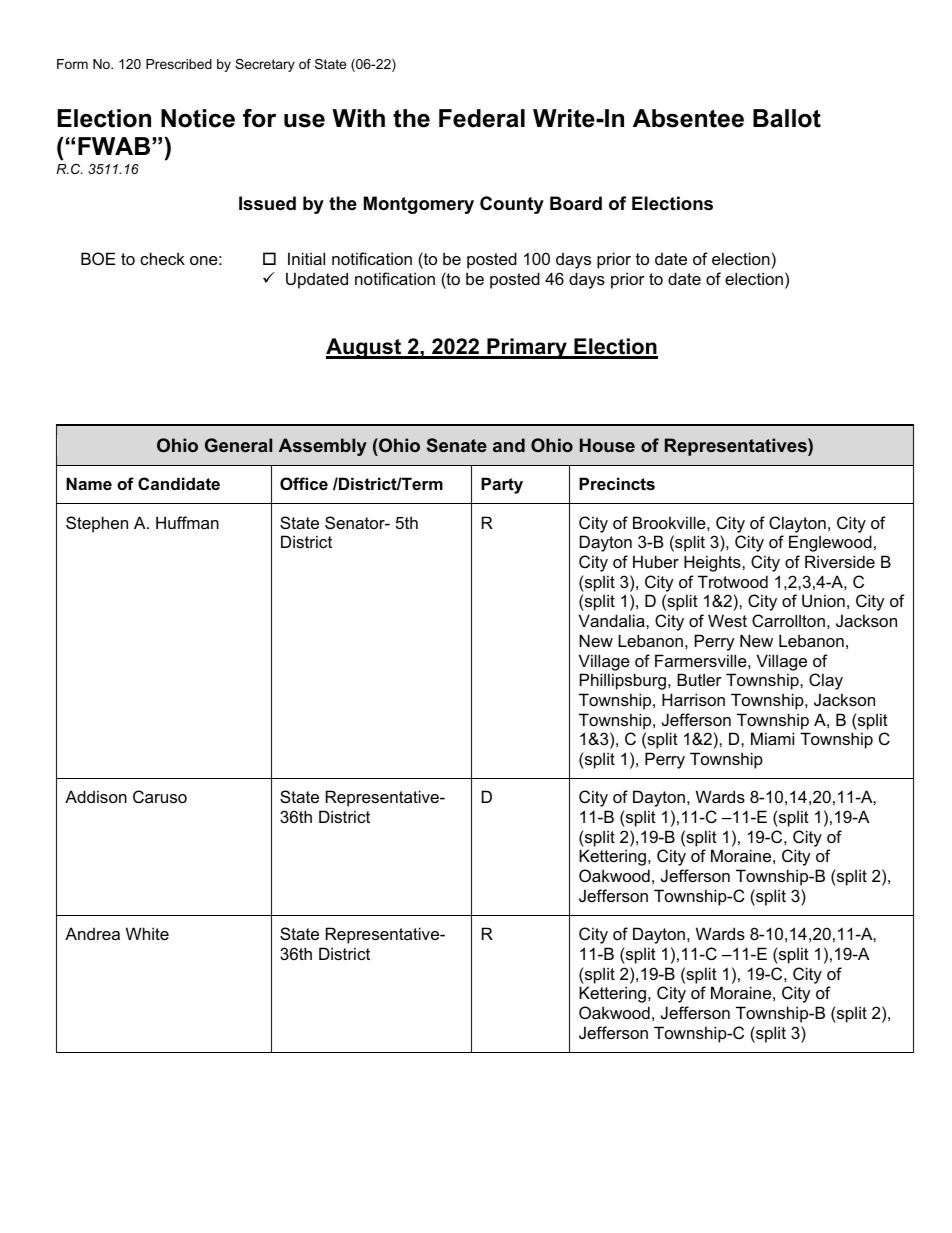 The height and width of the screenshot is (1233, 952). I want to click on Andrea, so click(92, 933).
